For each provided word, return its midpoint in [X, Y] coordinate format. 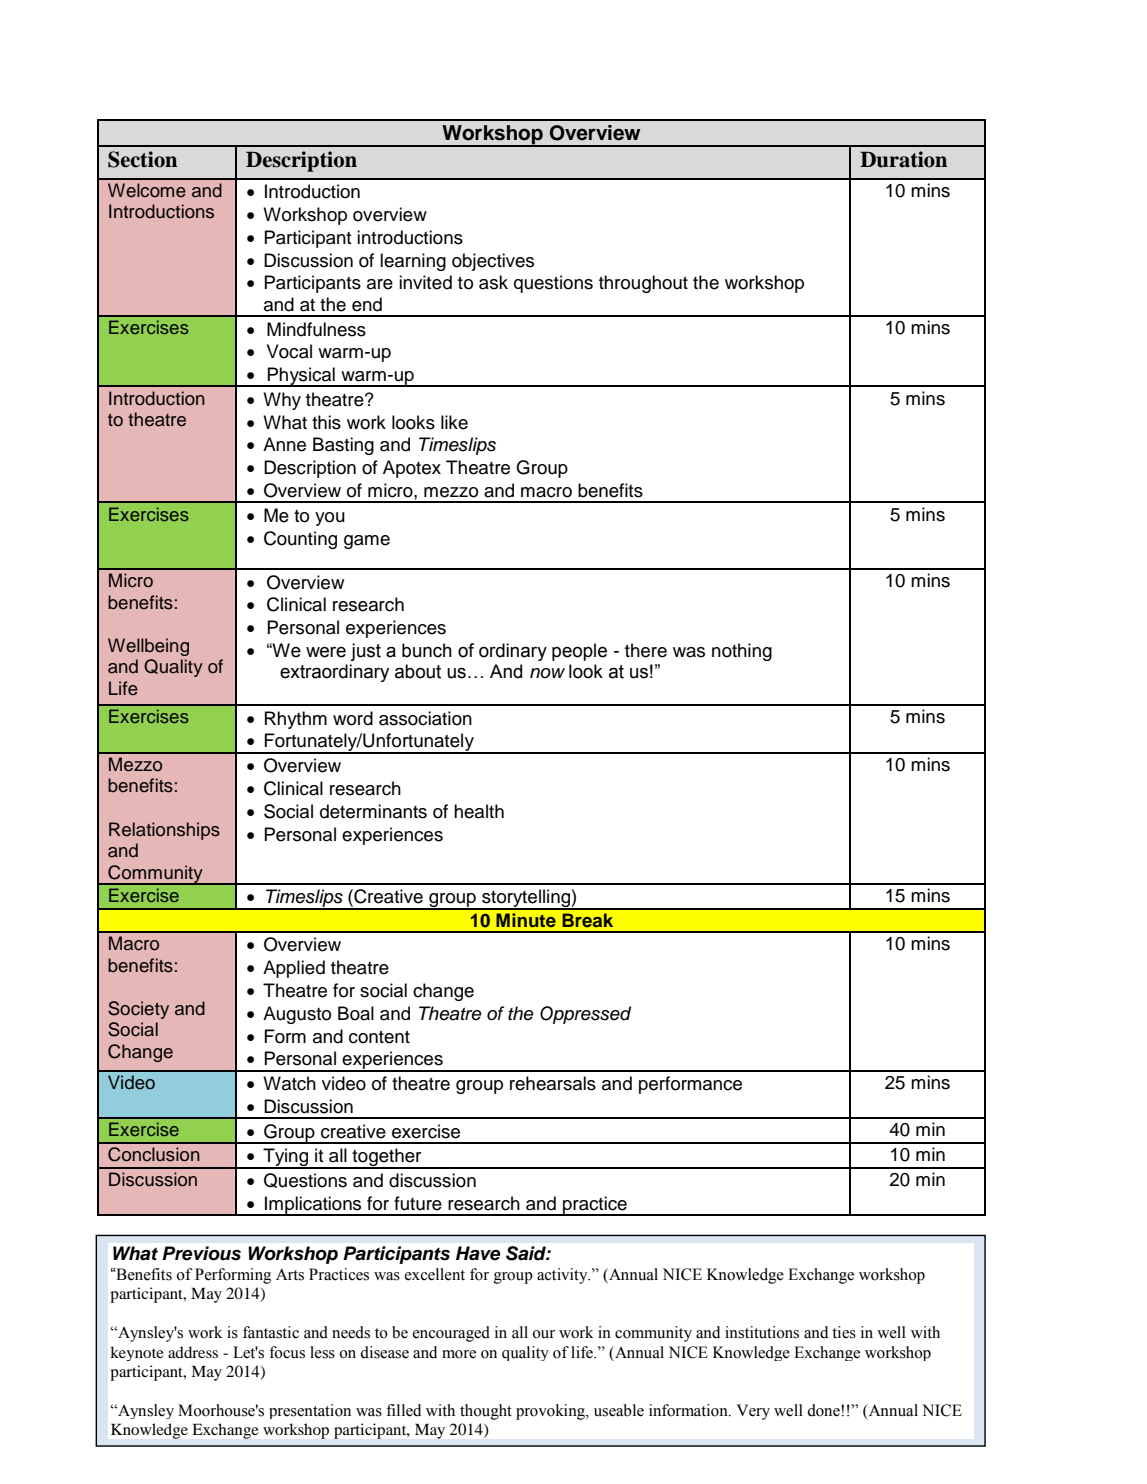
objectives [493, 262]
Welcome [147, 190]
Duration [903, 159]
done [824, 1410]
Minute [526, 920]
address [193, 1352]
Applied [294, 969]
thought [486, 1412]
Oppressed [585, 1015]
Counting [300, 540]
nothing [742, 652]
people [579, 652]
